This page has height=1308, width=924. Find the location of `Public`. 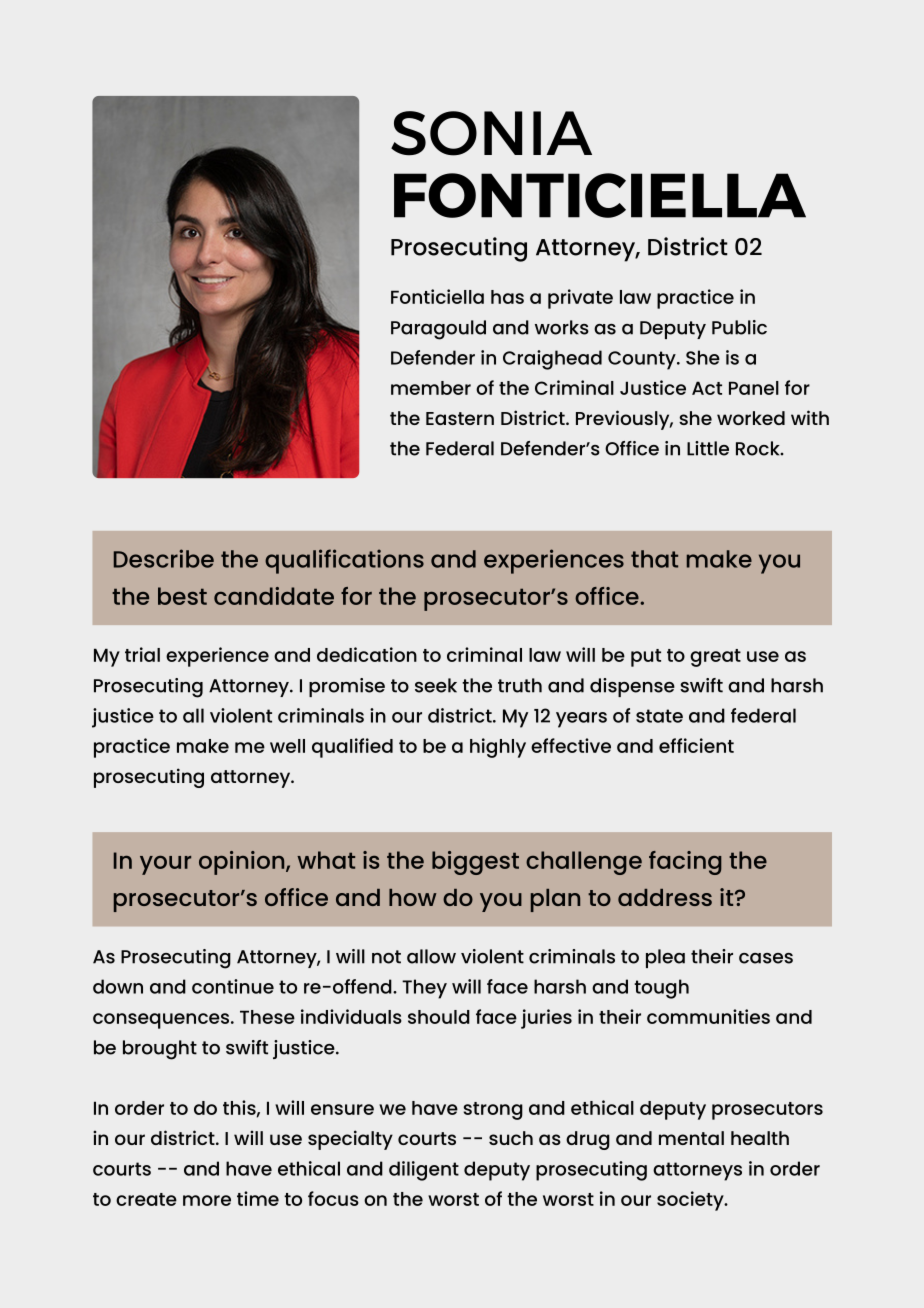

Public is located at coordinates (739, 327).
